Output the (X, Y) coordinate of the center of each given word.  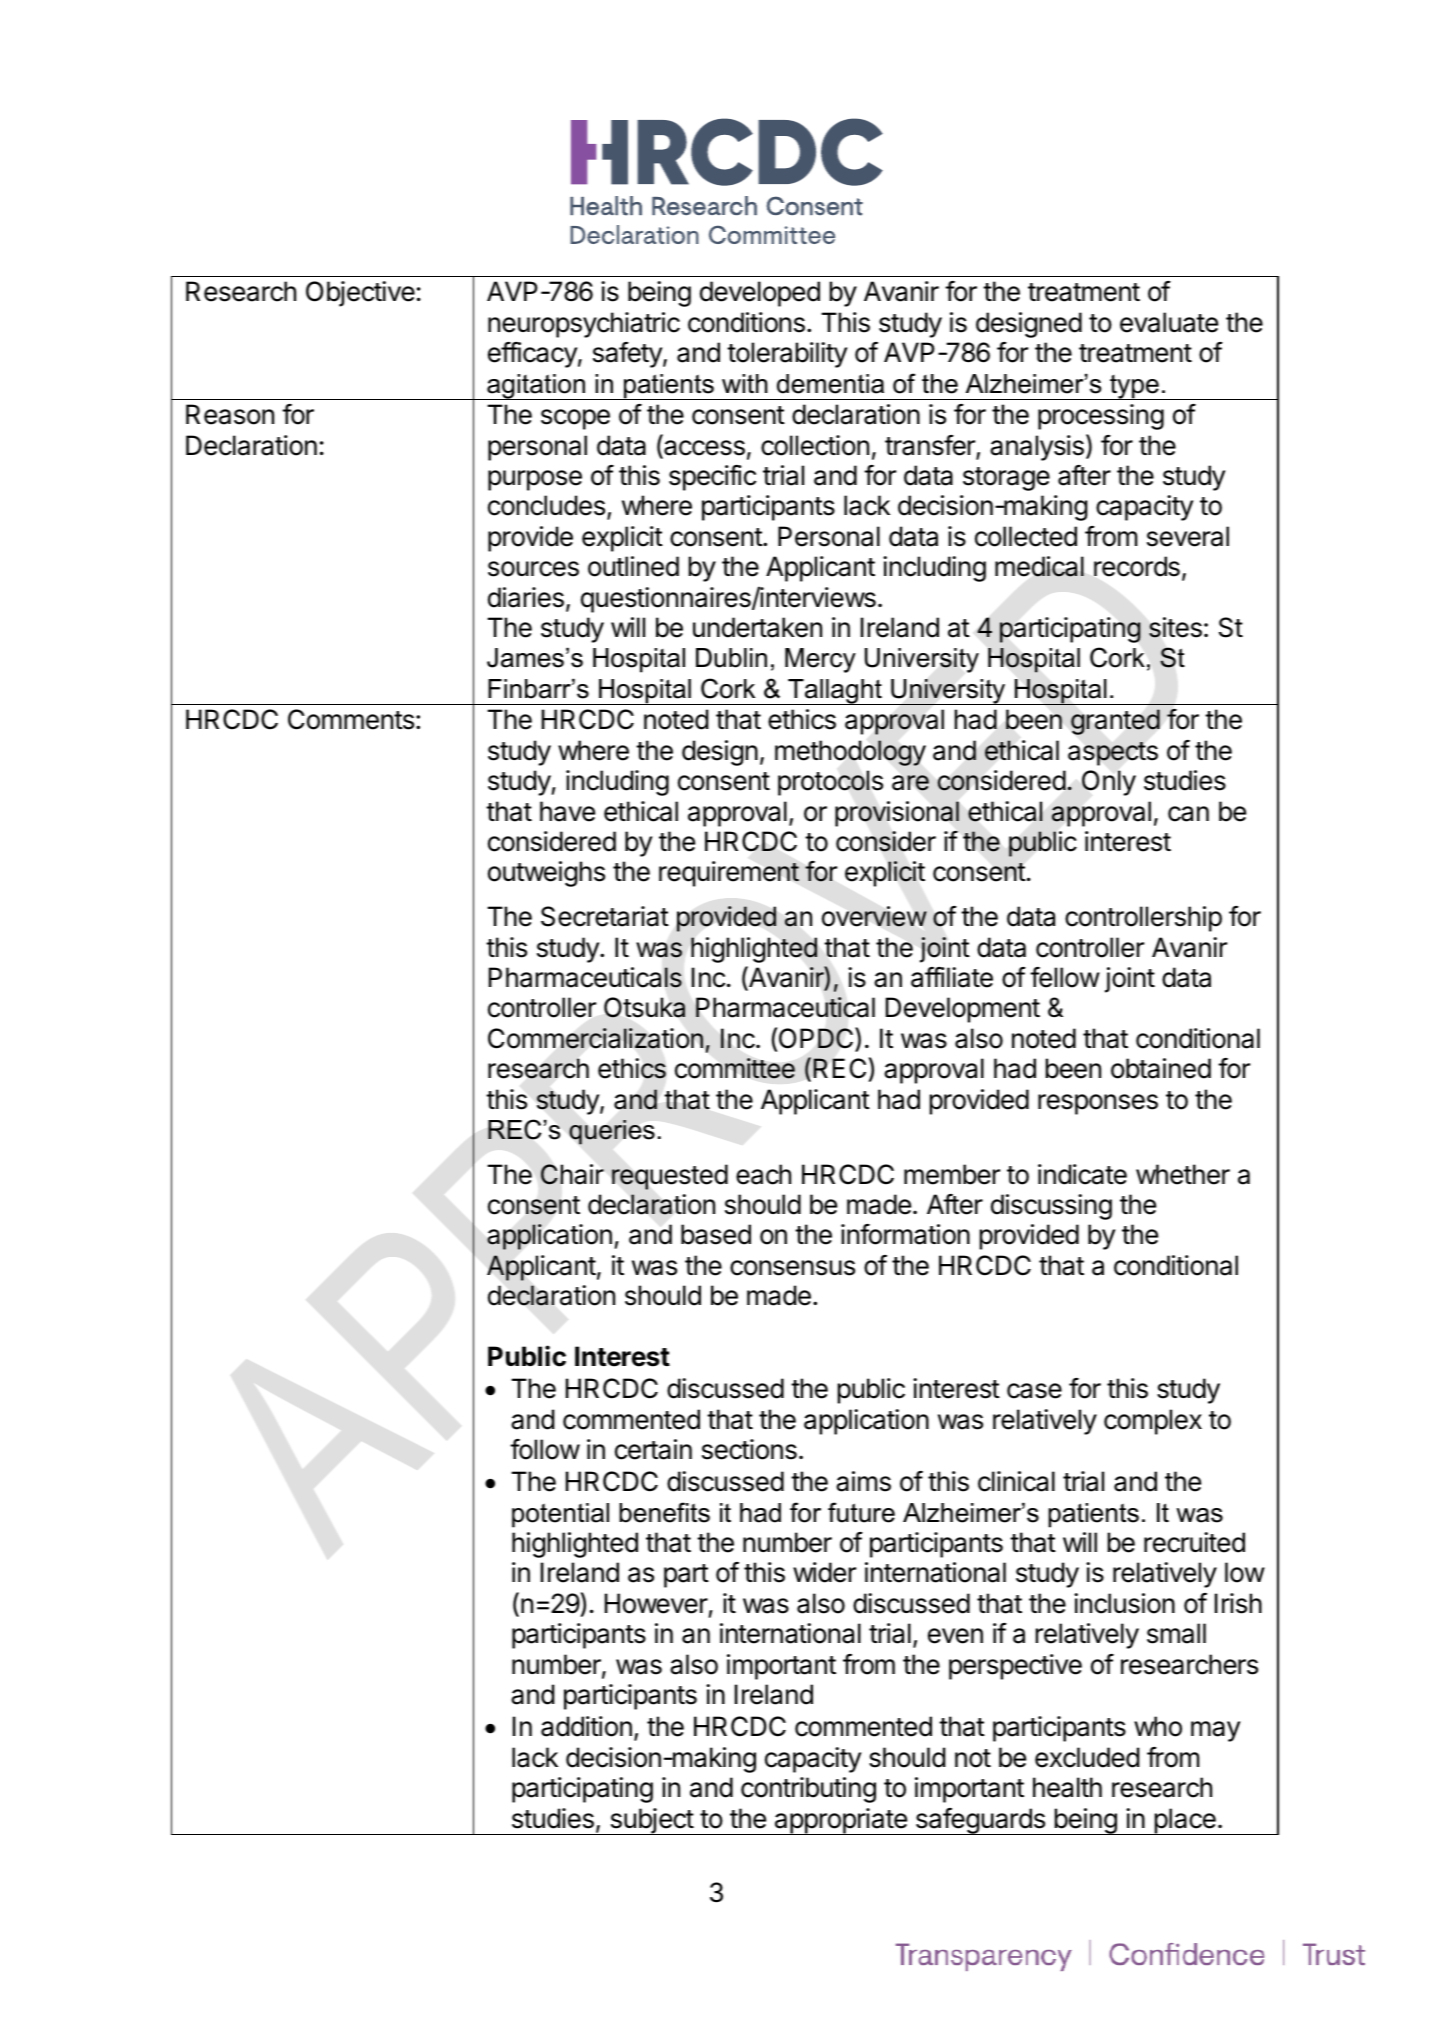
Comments (352, 719)
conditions (746, 322)
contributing (808, 1790)
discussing (1051, 1207)
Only (1109, 783)
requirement (729, 874)
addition (586, 1726)
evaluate (1169, 322)
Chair (572, 1174)
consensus (792, 1268)
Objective (360, 294)
